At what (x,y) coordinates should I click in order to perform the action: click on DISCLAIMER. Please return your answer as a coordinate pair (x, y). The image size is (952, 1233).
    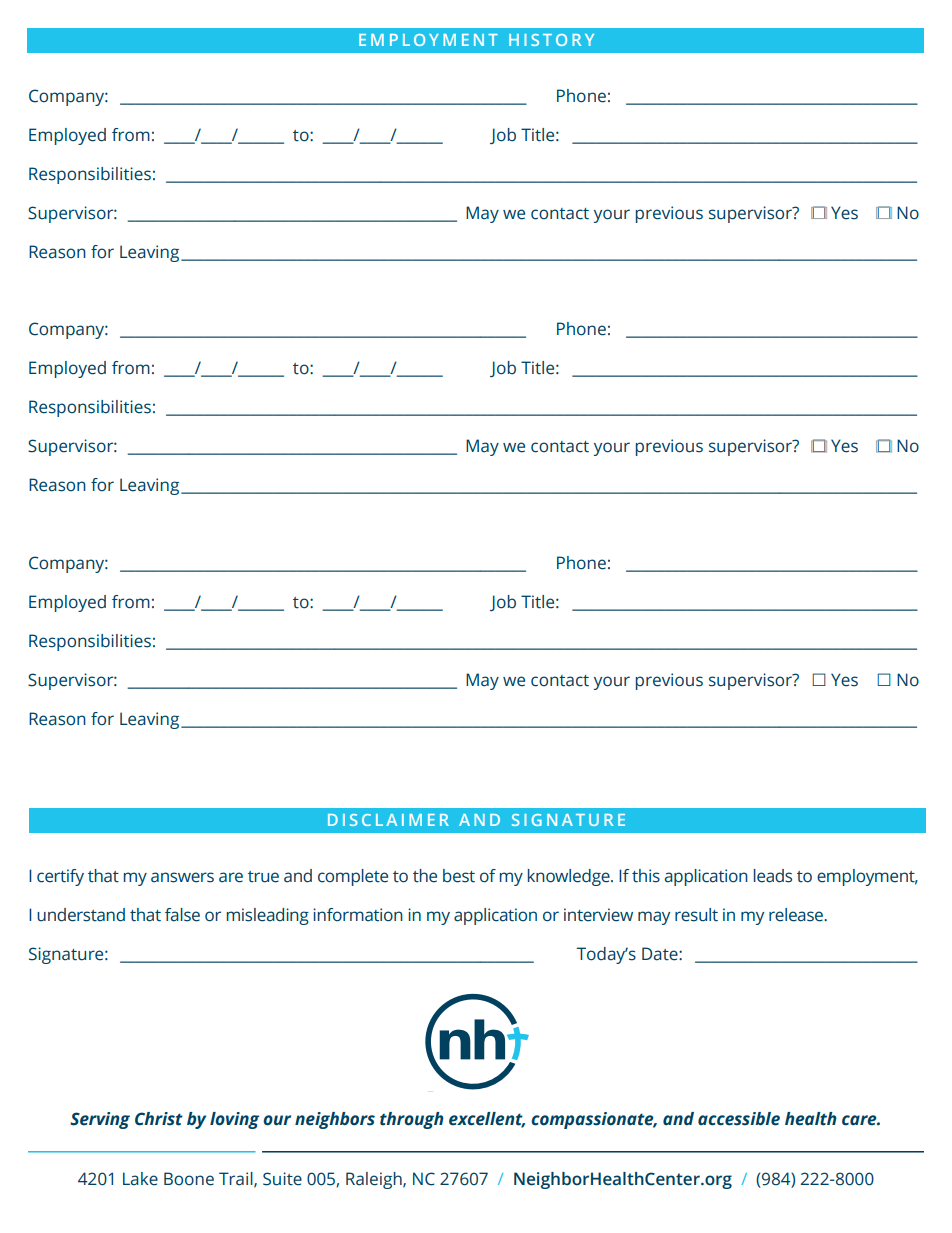
    Looking at the image, I should click on (388, 820).
